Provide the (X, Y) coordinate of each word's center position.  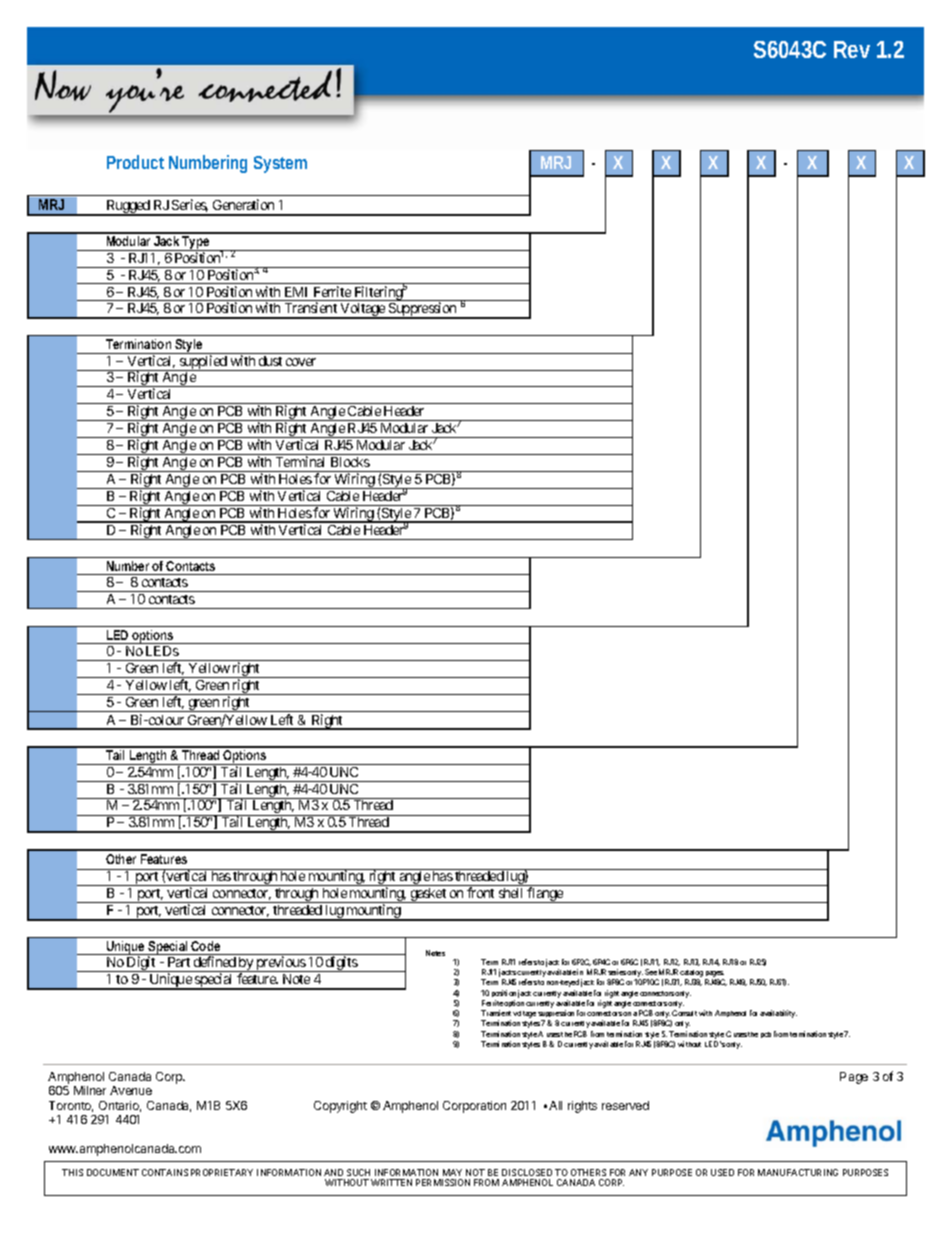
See (651, 972)
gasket (428, 895)
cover (301, 362)
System (280, 164)
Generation (243, 204)
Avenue (131, 1090)
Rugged (128, 208)
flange (545, 895)
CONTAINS (165, 1172)
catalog (691, 975)
